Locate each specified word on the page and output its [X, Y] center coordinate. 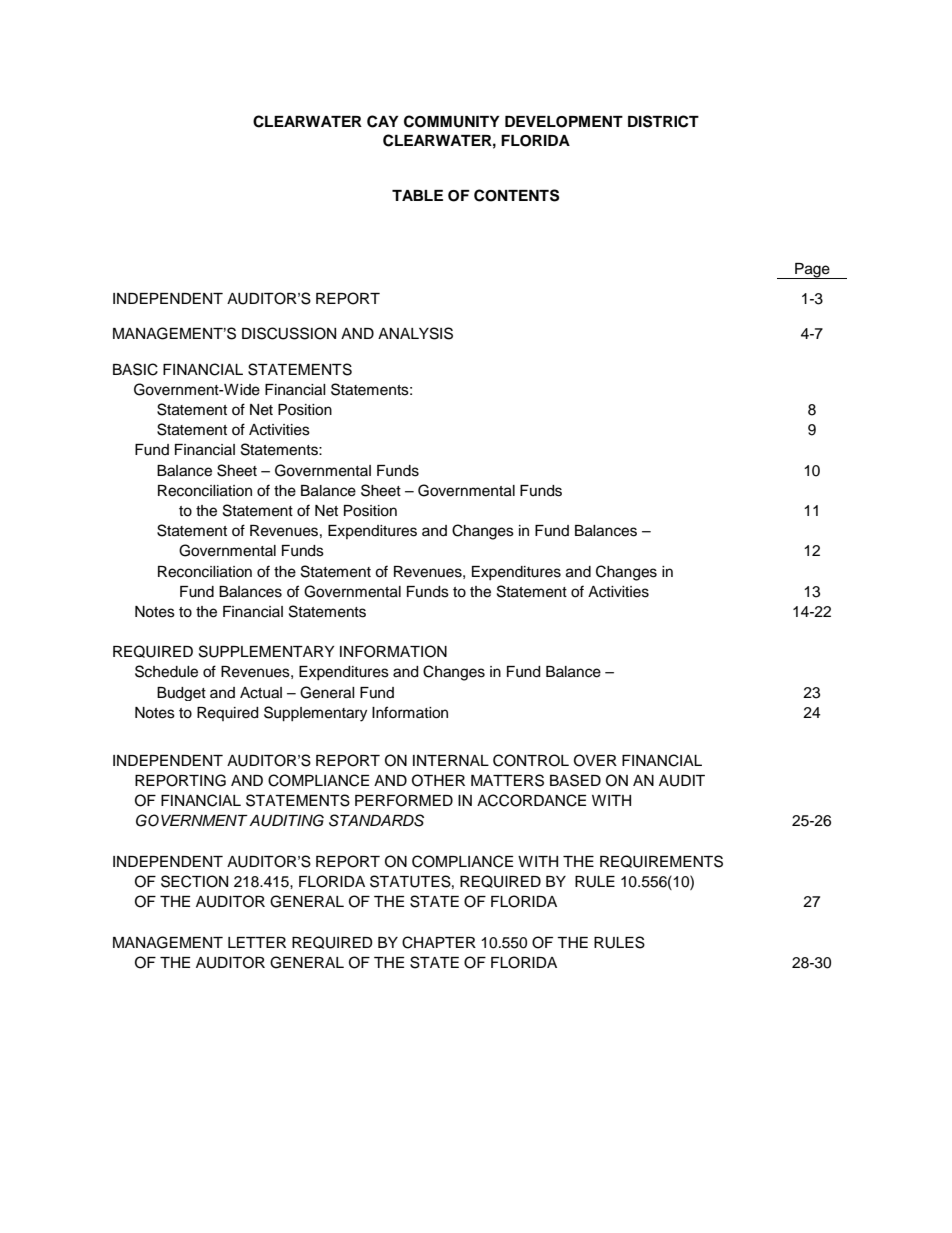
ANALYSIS [415, 333]
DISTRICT [663, 121]
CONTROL [531, 760]
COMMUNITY [452, 121]
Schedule [166, 671]
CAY [383, 121]
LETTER [257, 942]
